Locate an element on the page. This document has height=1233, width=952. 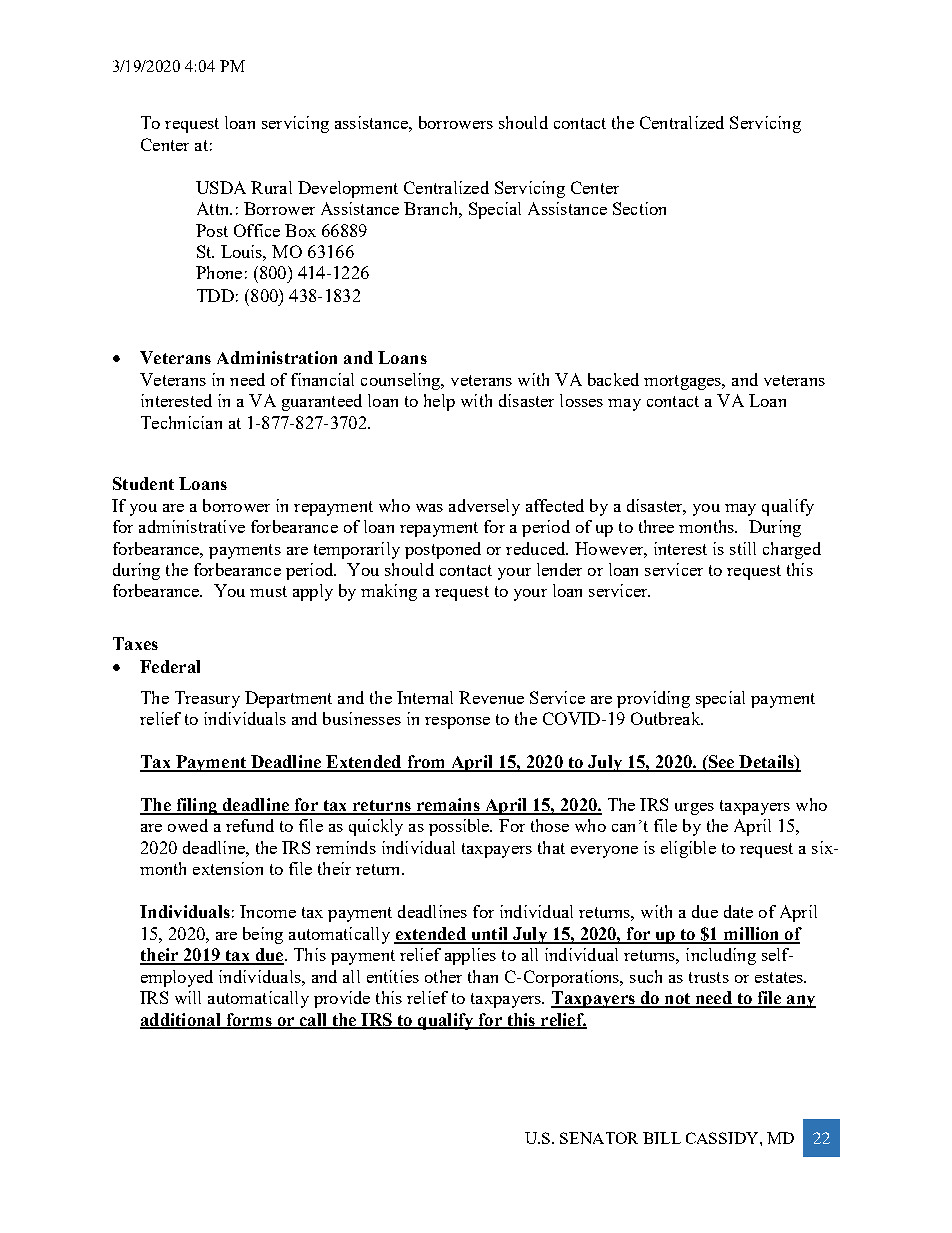
Federal is located at coordinates (170, 666).
